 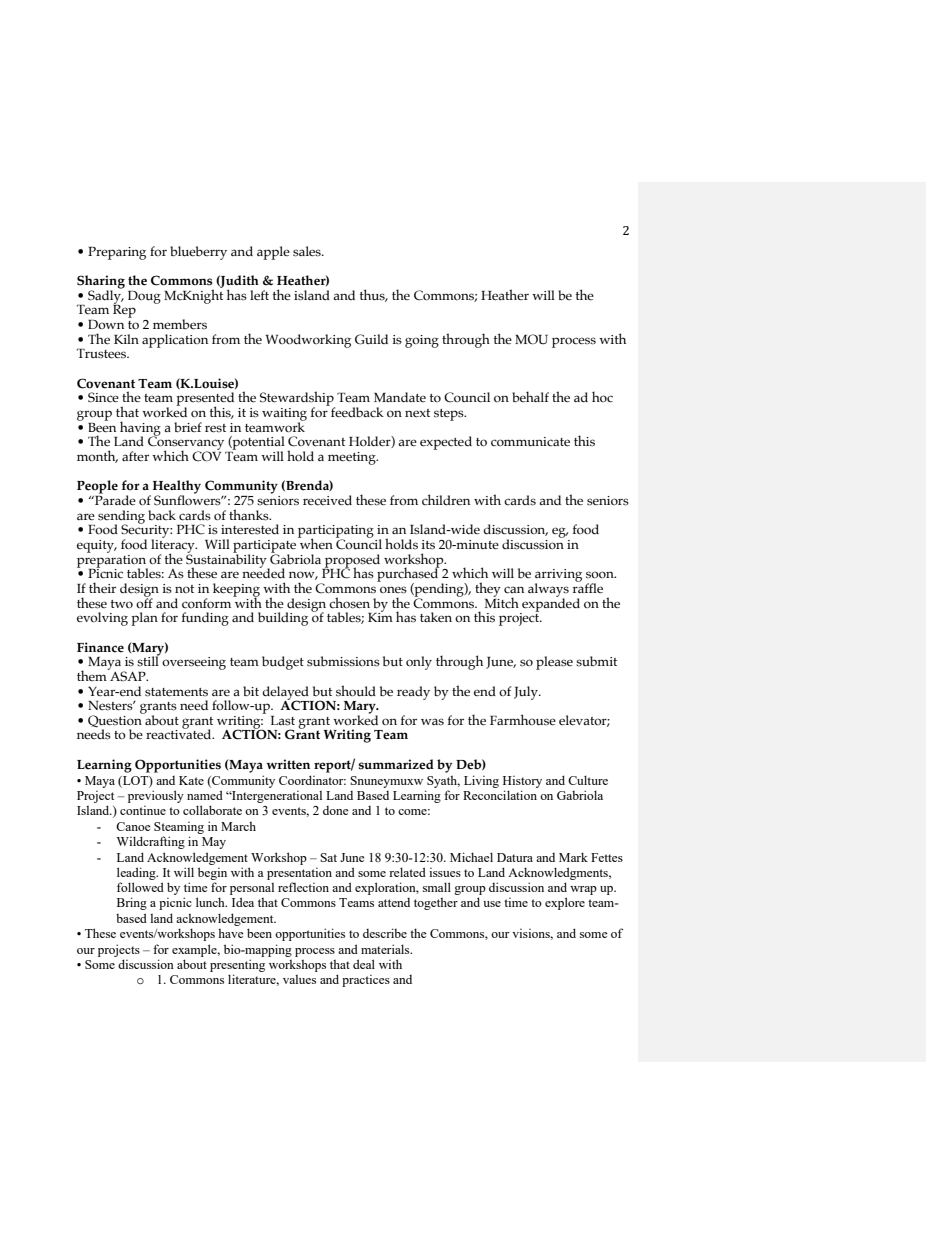 What do you see at coordinates (177, 488) in the screenshot?
I see `Healthy` at bounding box center [177, 488].
